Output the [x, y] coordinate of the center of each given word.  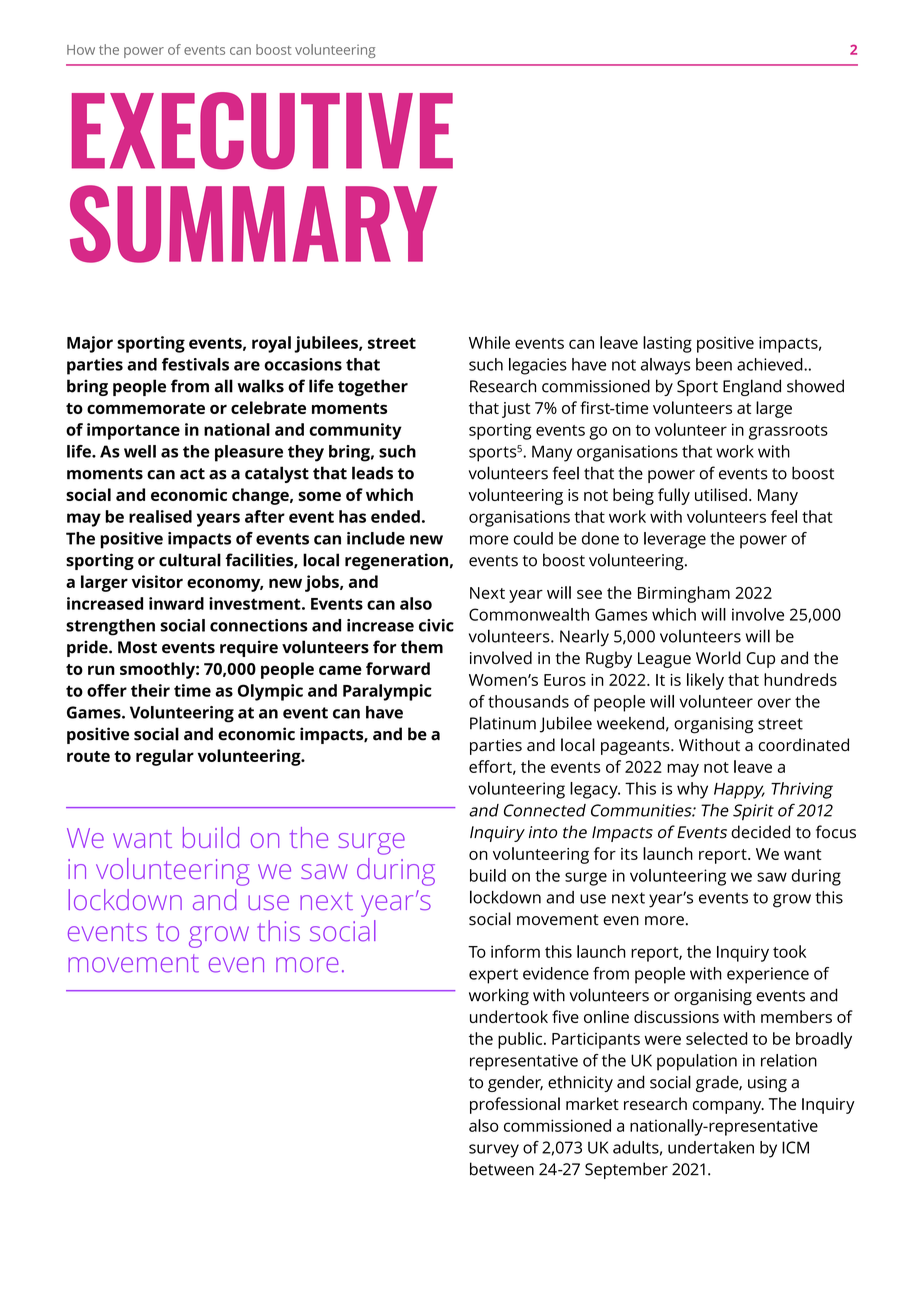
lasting [667, 344]
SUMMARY [253, 224]
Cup [761, 660]
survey [494, 1151]
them [422, 647]
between [502, 1169]
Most [137, 647]
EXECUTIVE [262, 131]
